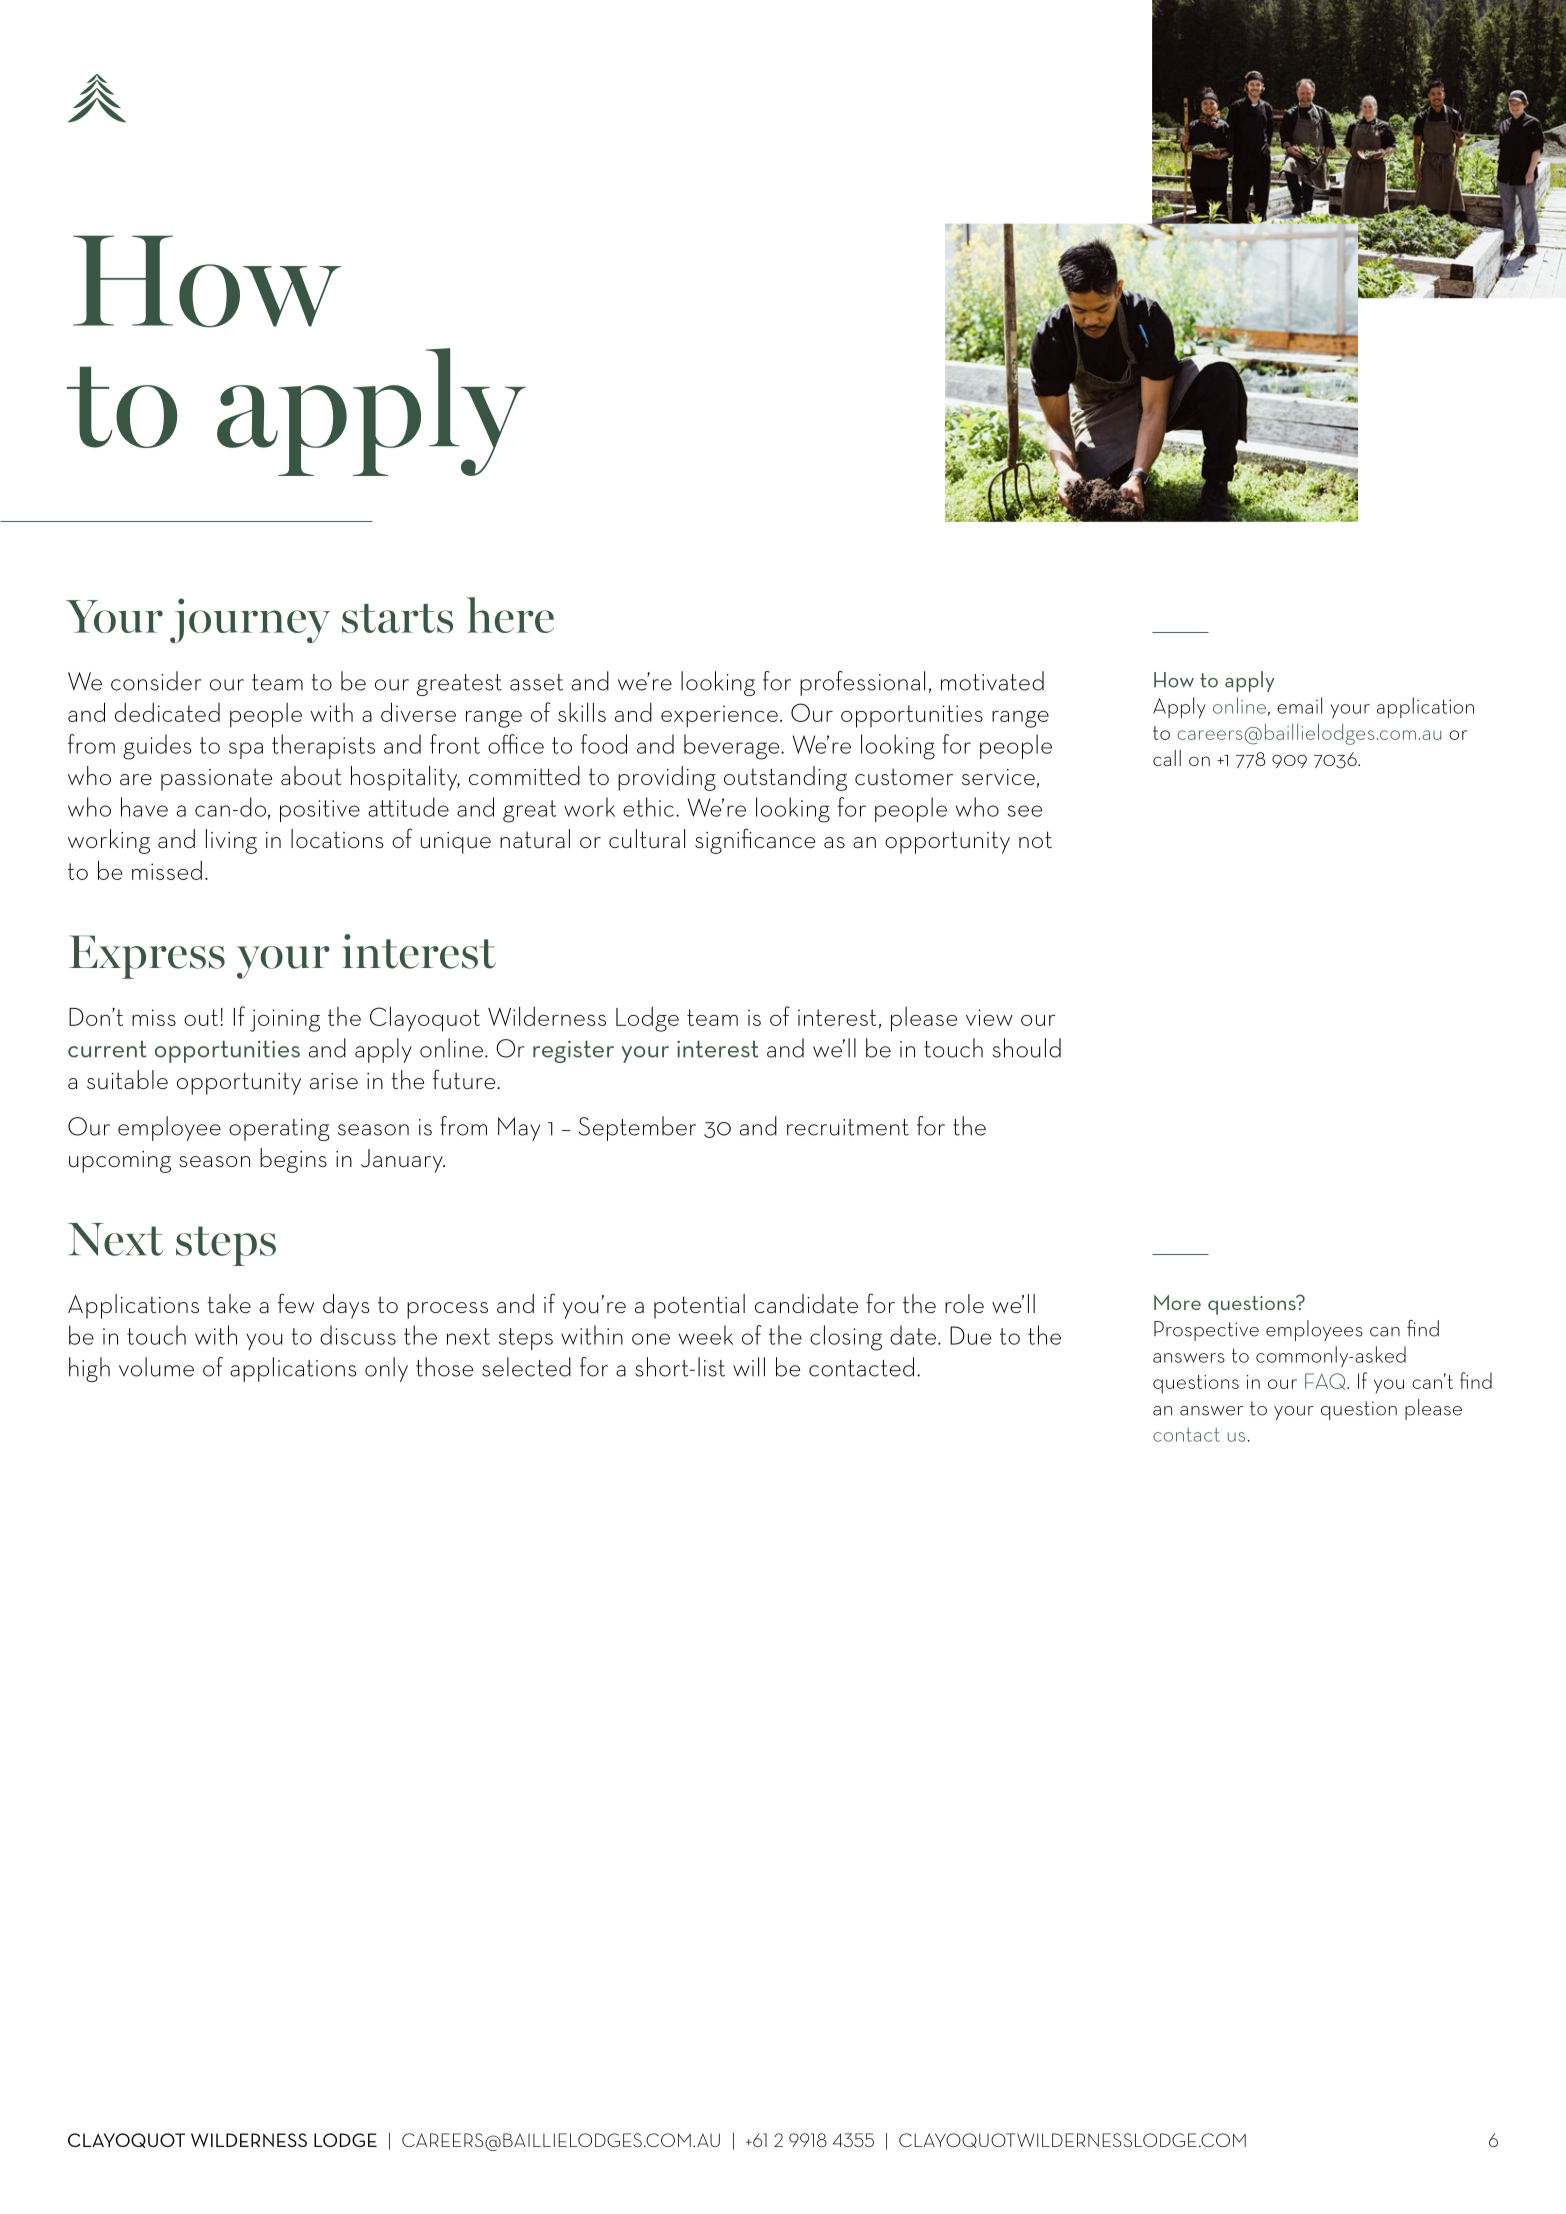  Describe the element at coordinates (285, 1020) in the page. I see `joining` at that location.
